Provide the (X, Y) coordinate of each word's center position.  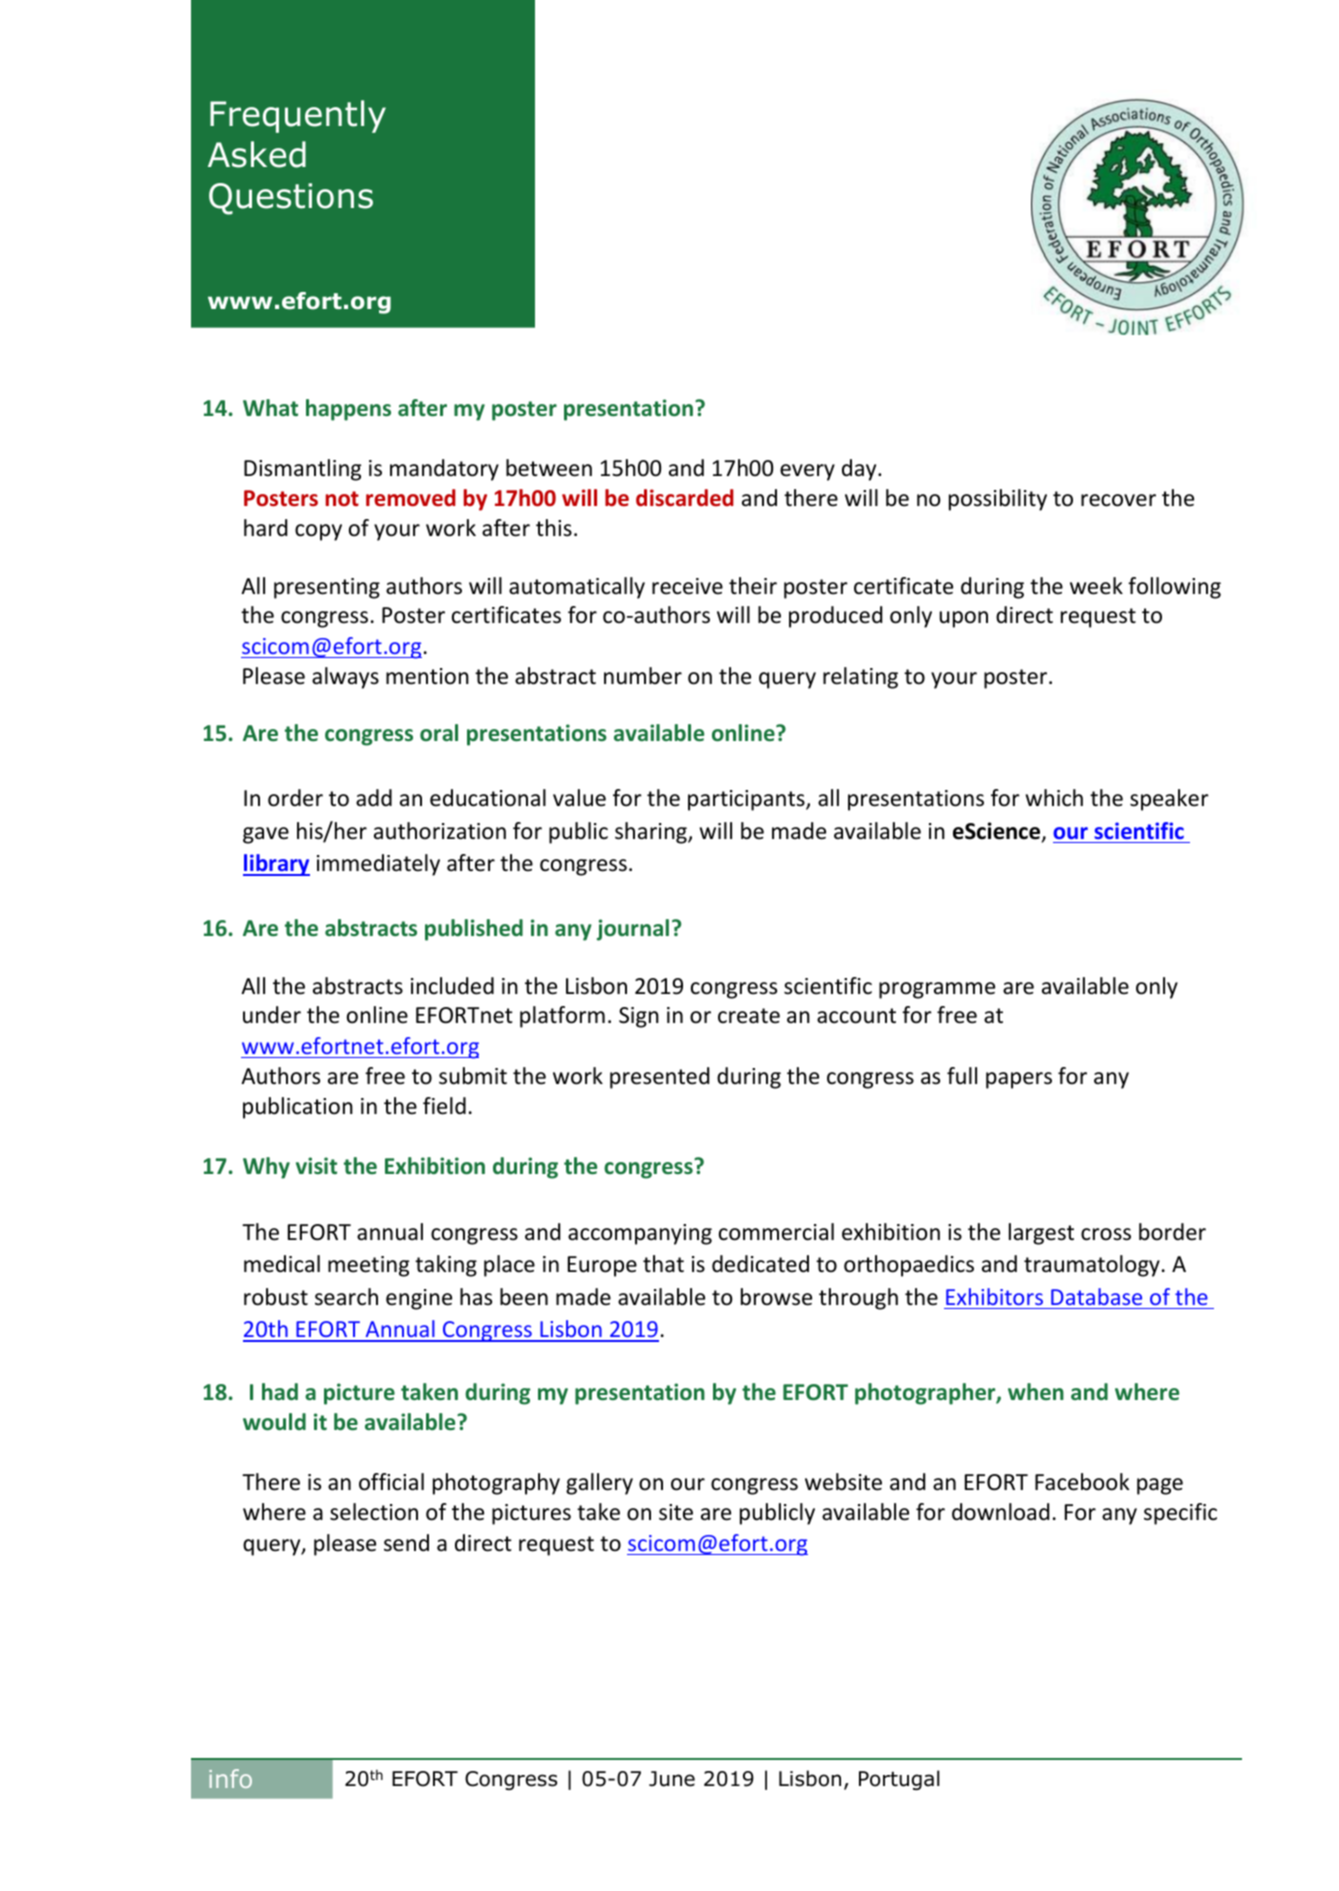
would (274, 1422)
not (342, 498)
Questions (291, 199)
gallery (599, 1484)
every (807, 472)
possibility (998, 500)
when (1036, 1391)
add (374, 798)
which (1054, 798)
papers (1019, 1080)
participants (747, 800)
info (230, 1778)
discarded (685, 498)
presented (659, 1078)
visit (316, 1165)
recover (1118, 500)
